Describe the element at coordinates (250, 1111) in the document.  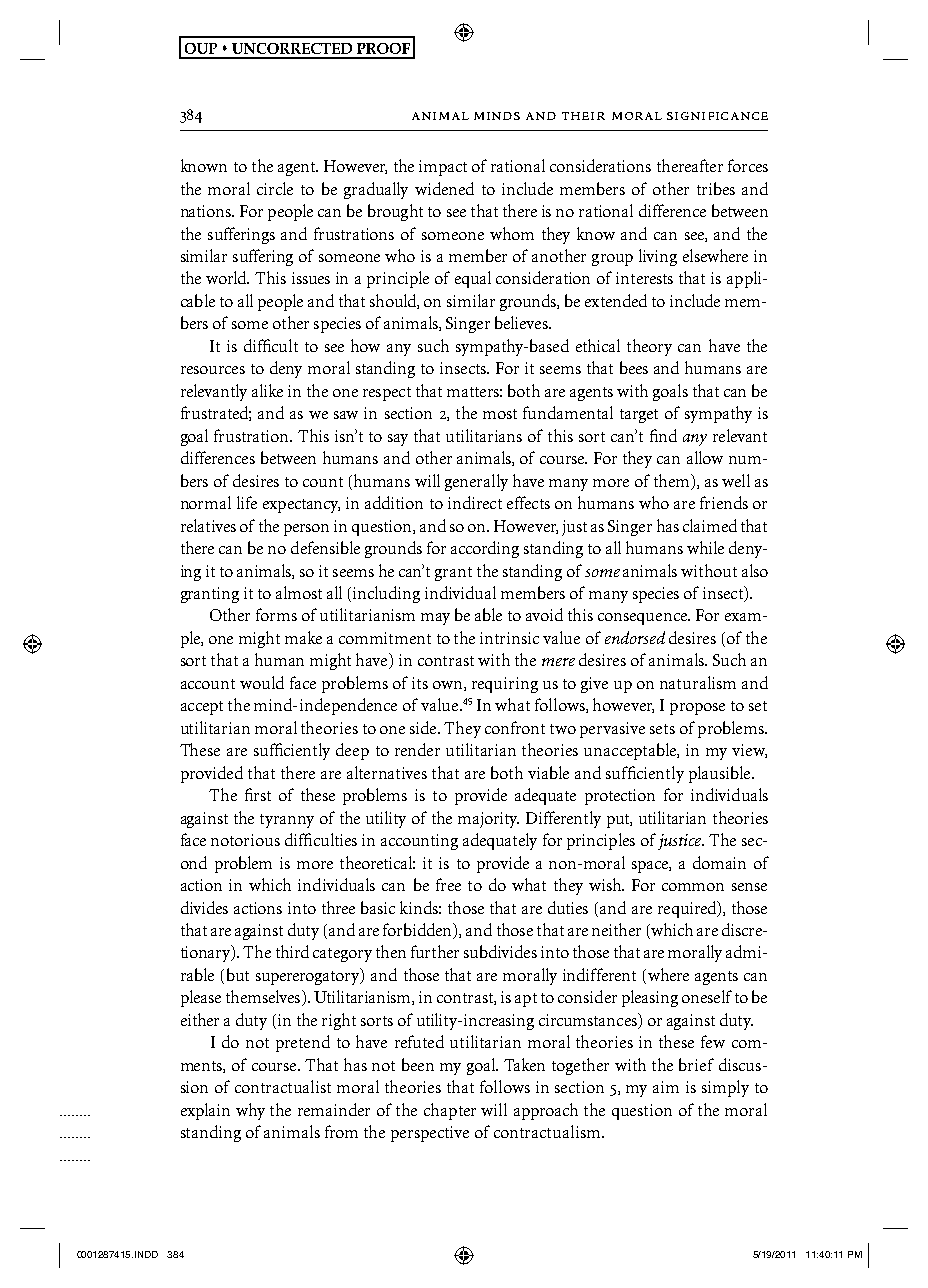
I see `why` at that location.
